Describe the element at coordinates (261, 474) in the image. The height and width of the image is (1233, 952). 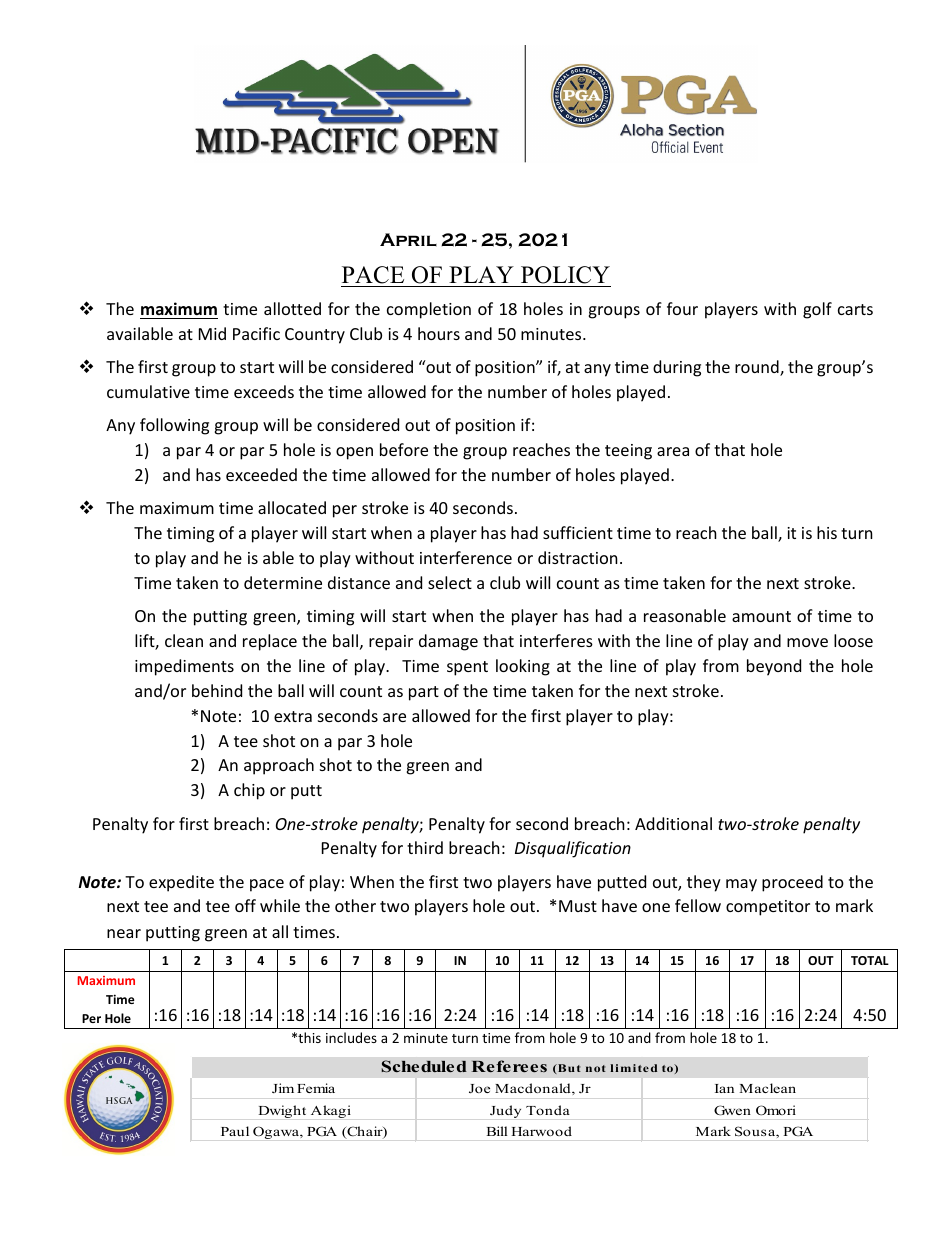
I see `exceeded` at that location.
